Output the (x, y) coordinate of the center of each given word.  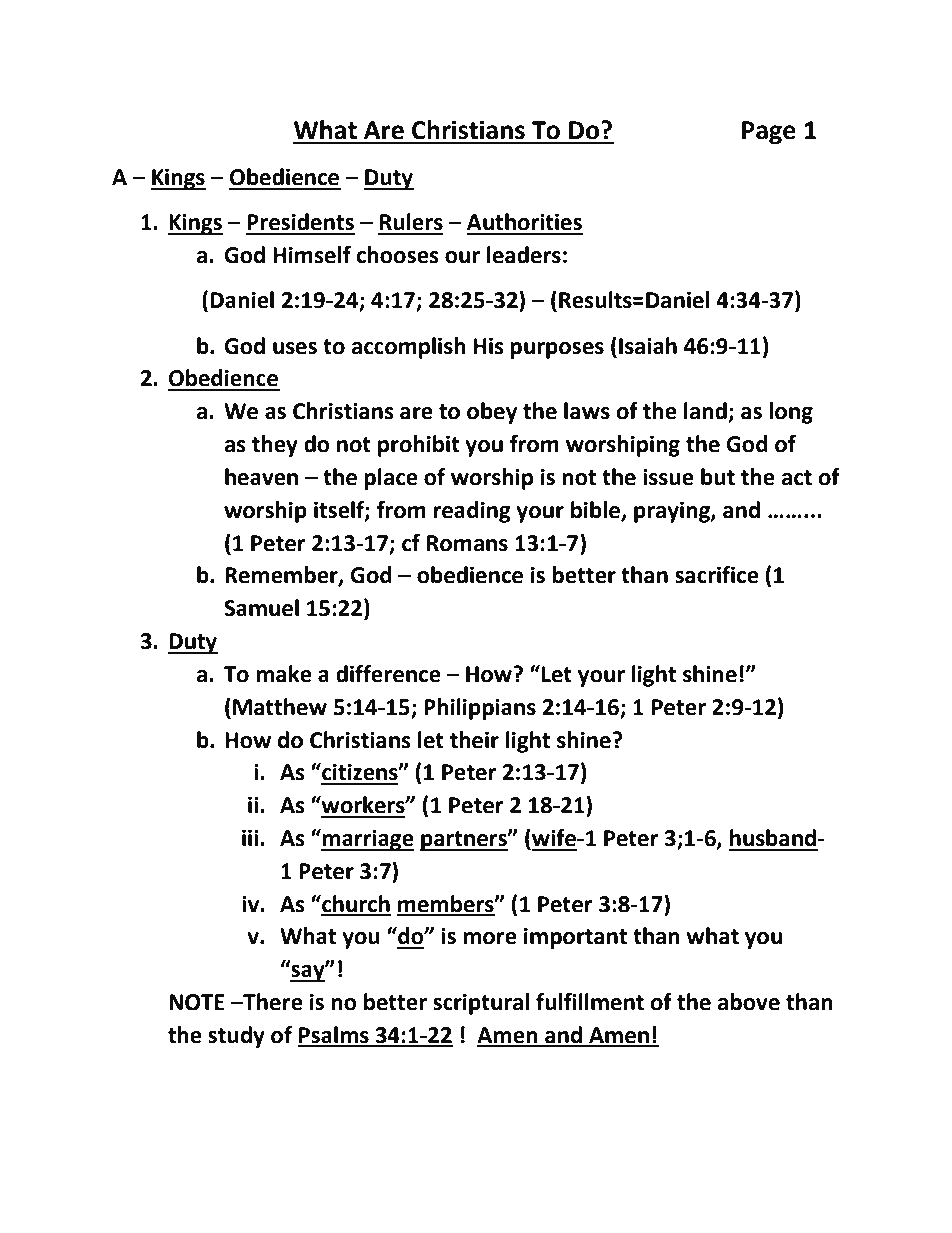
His (489, 346)
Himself (312, 255)
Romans (467, 543)
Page (769, 133)
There (272, 1002)
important (575, 938)
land (706, 412)
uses (295, 348)
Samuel (261, 608)
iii (251, 837)
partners (464, 841)
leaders (524, 255)
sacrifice (717, 575)
